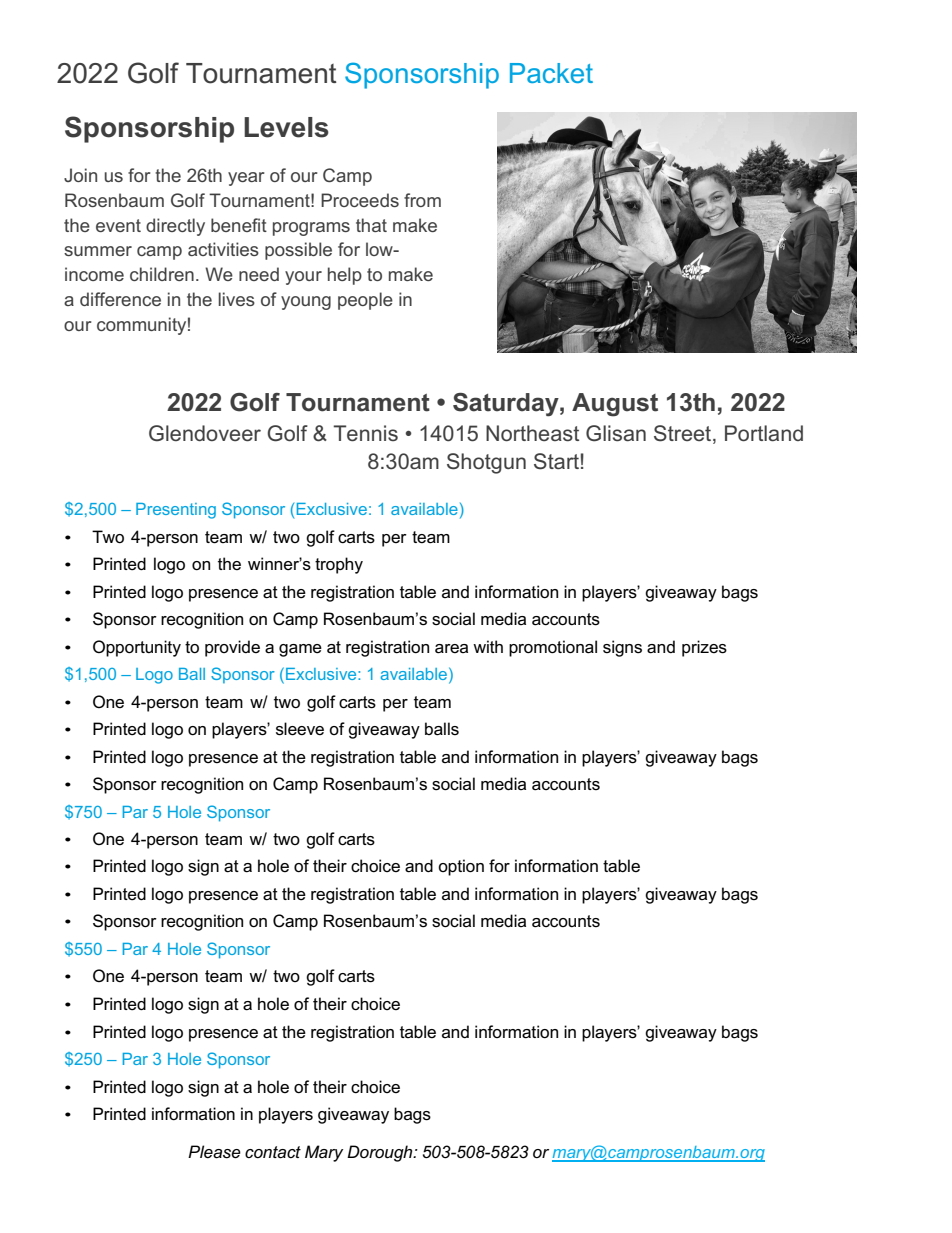 Image resolution: width=952 pixels, height=1233 pixels. Describe the element at coordinates (273, 1152) in the screenshot. I see `contact` at that location.
